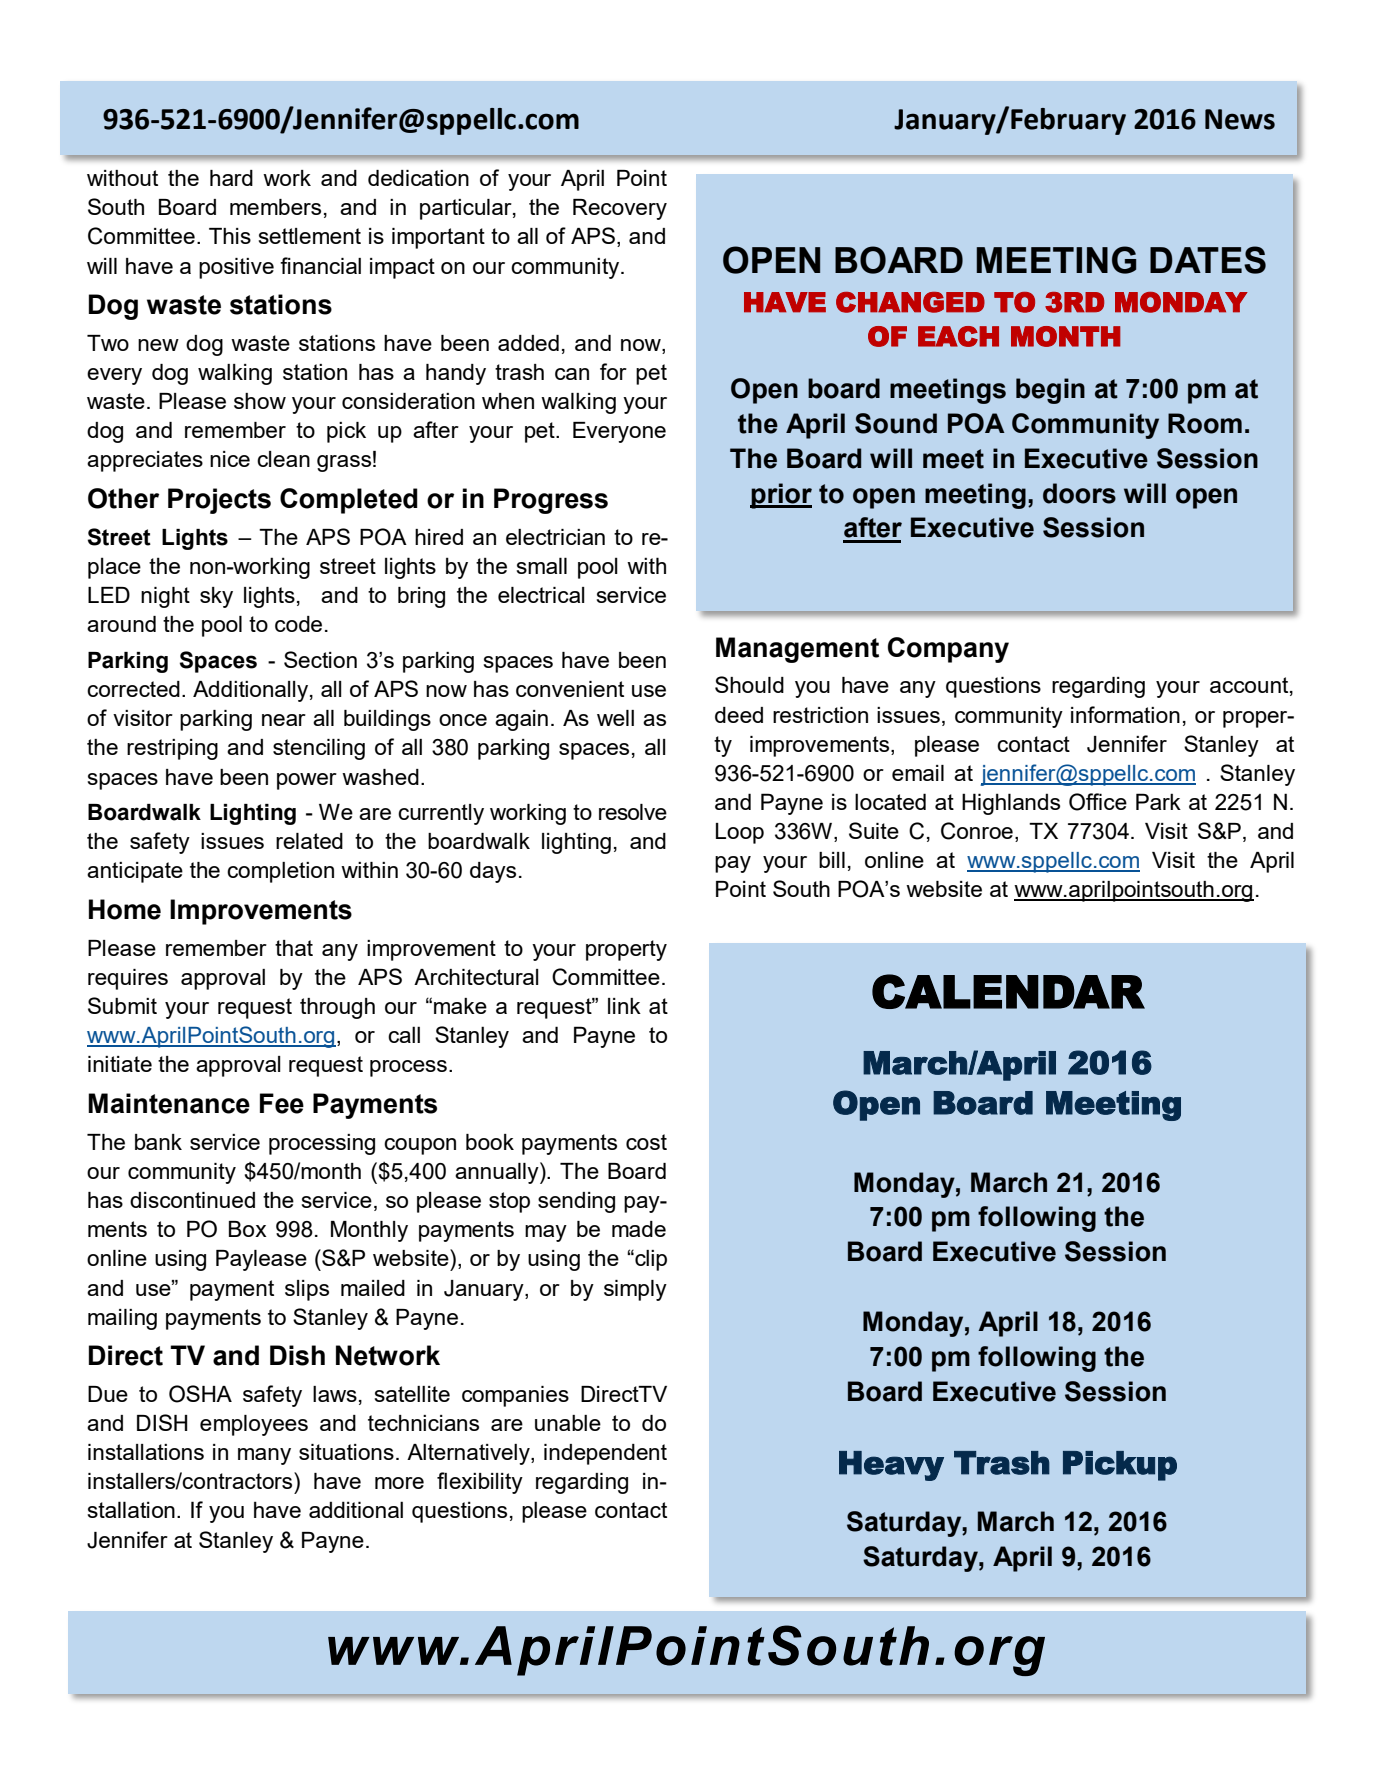 This document has width=1374, height=1779. What do you see at coordinates (307, 781) in the document?
I see `power` at bounding box center [307, 781].
